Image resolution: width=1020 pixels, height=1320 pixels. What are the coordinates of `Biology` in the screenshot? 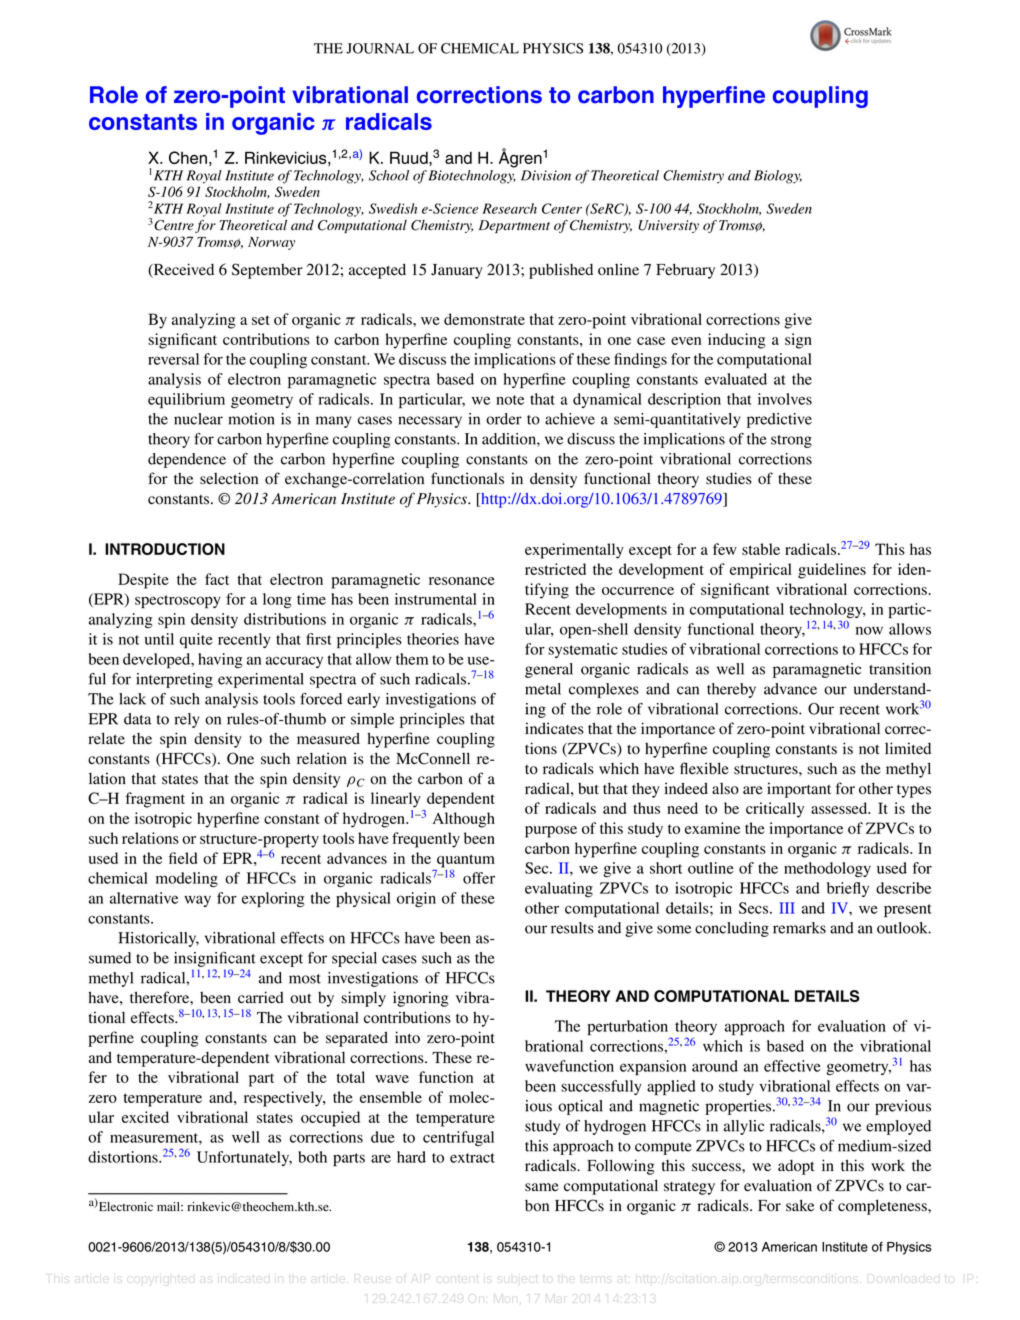 It's located at (778, 177).
